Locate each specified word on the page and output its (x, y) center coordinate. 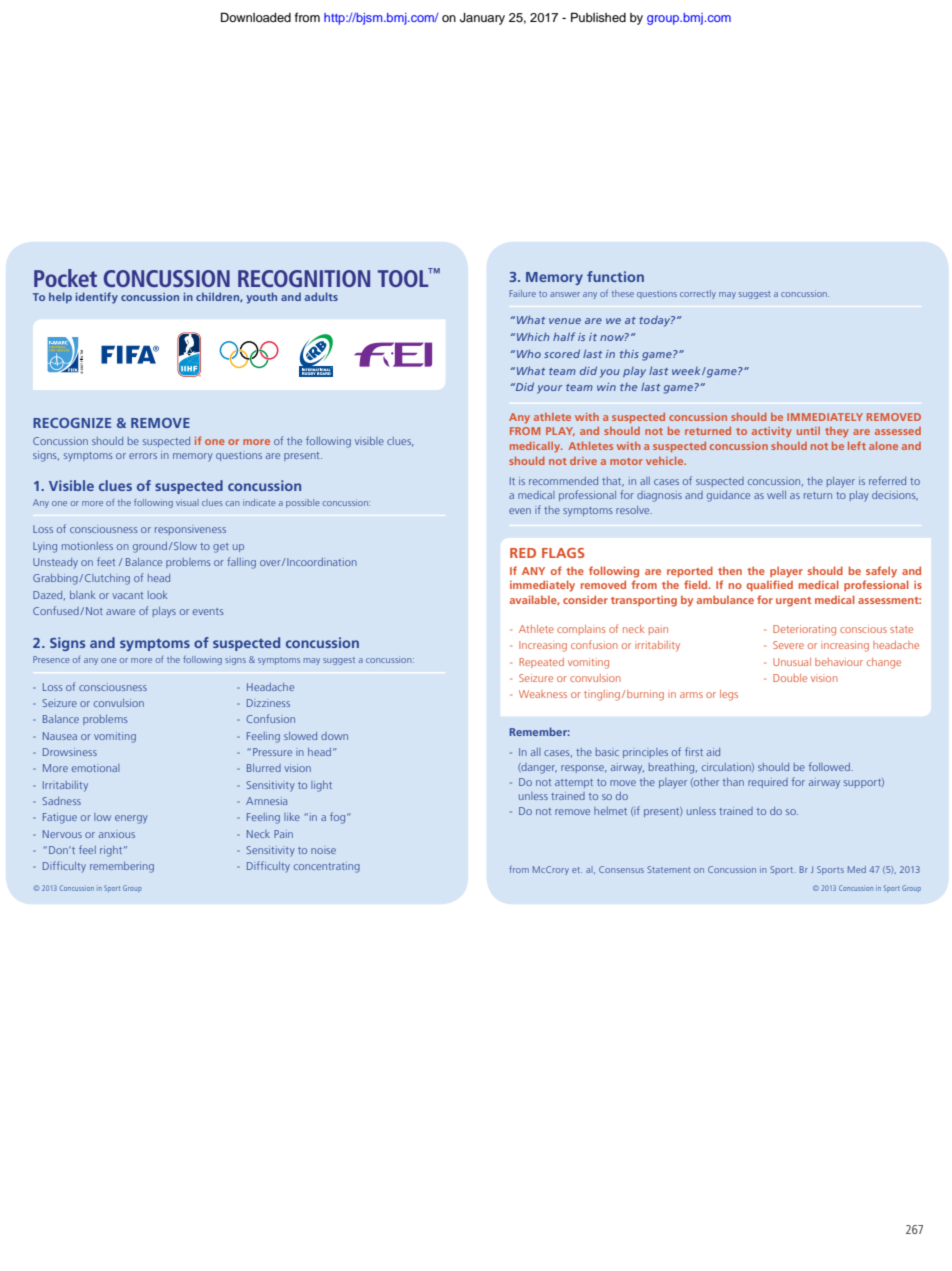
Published (598, 17)
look (158, 595)
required (768, 783)
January (482, 19)
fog (339, 818)
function (615, 276)
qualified (770, 586)
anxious (117, 835)
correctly (698, 294)
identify (97, 298)
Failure (522, 293)
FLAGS (563, 553)
